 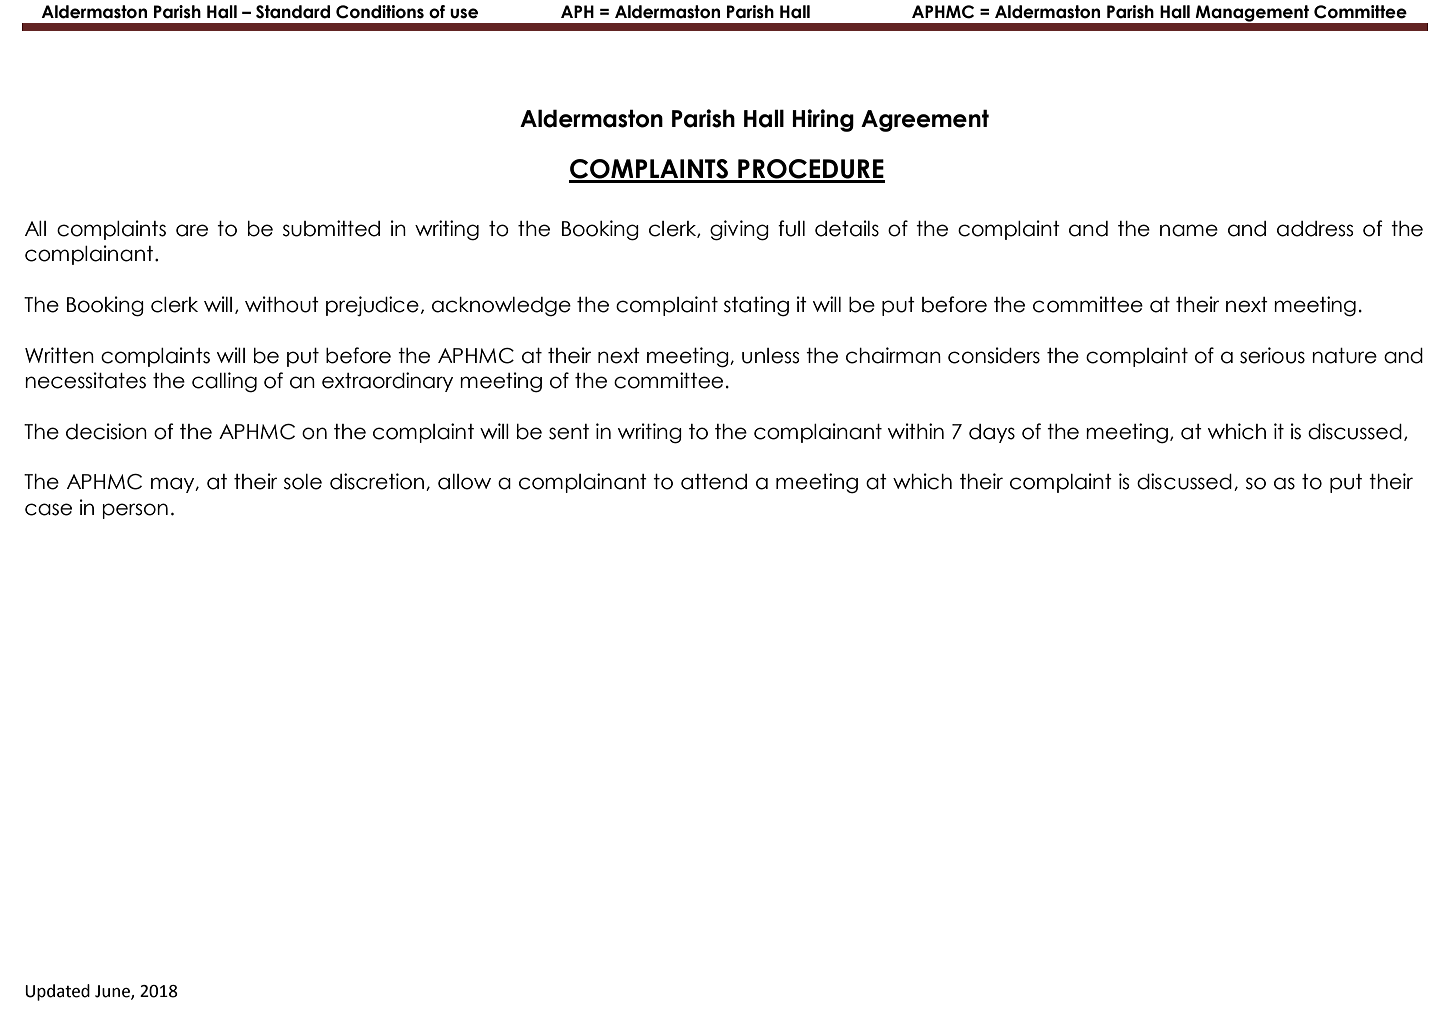 What do you see at coordinates (113, 992) in the image?
I see `June` at bounding box center [113, 992].
